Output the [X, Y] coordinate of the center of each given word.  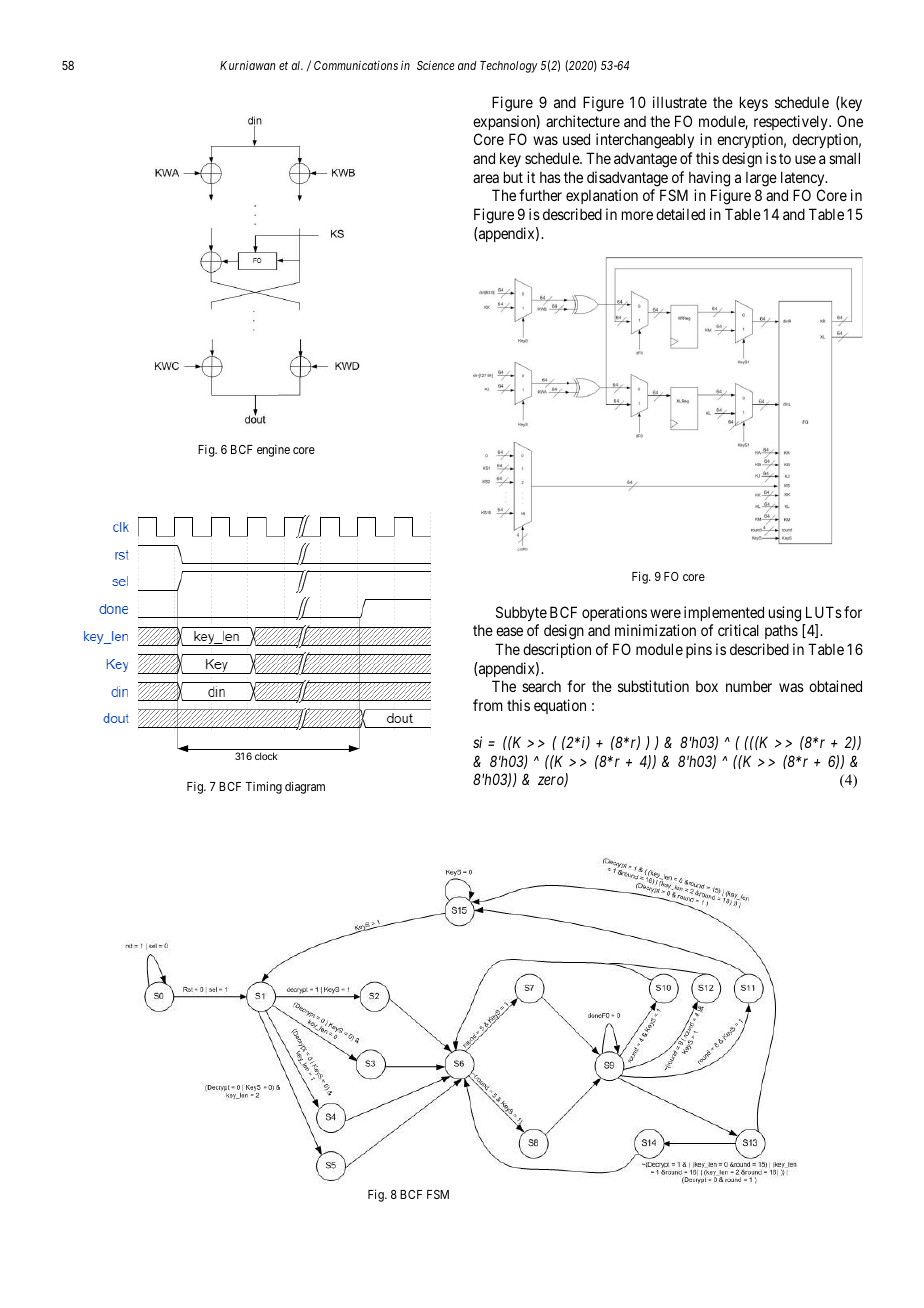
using [785, 614]
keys [754, 103]
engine [273, 450]
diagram [305, 787]
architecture [583, 121]
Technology [509, 67]
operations [614, 613]
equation [560, 706]
